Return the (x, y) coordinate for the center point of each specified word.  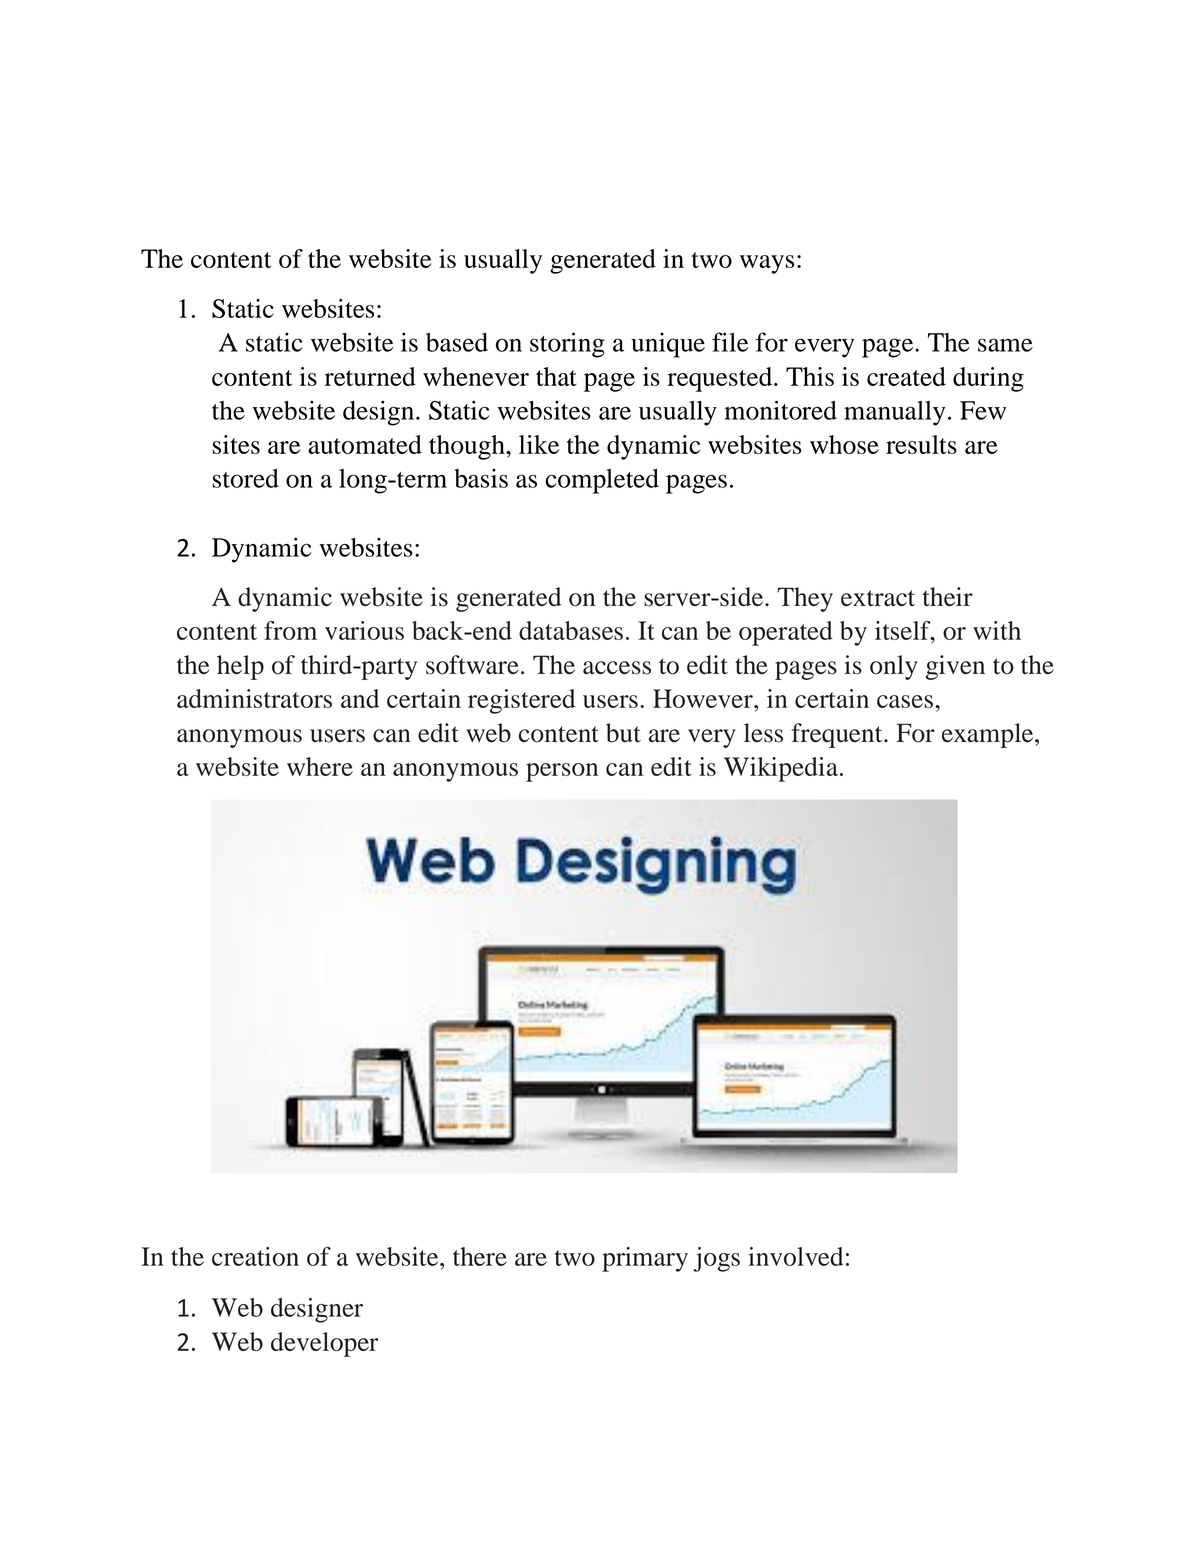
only (894, 667)
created (906, 376)
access (617, 668)
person (562, 772)
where (320, 766)
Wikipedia (781, 769)
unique (668, 345)
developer (324, 1344)
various (364, 630)
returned (370, 376)
